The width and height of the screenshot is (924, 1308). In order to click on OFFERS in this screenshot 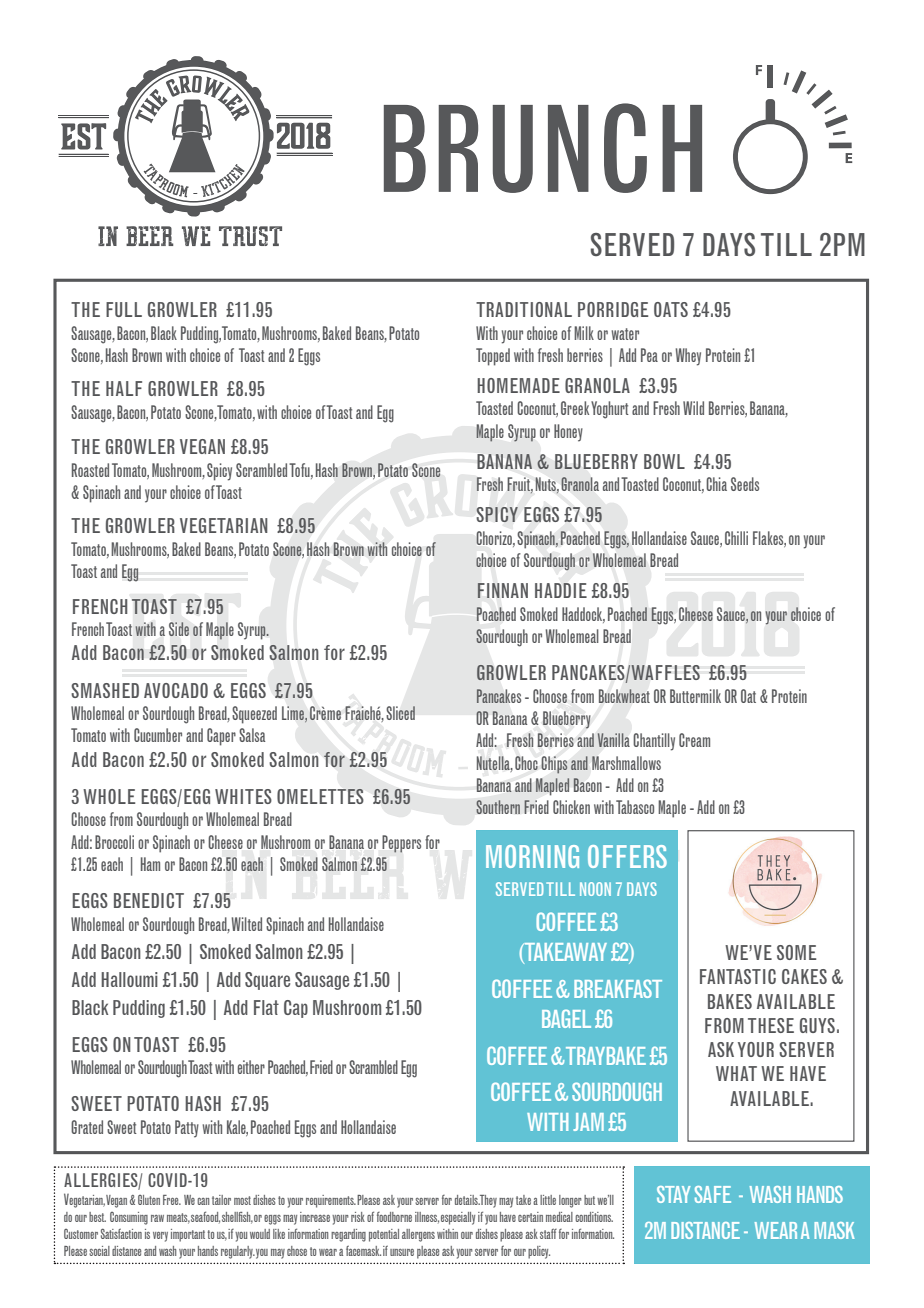, I will do `click(627, 856)`.
